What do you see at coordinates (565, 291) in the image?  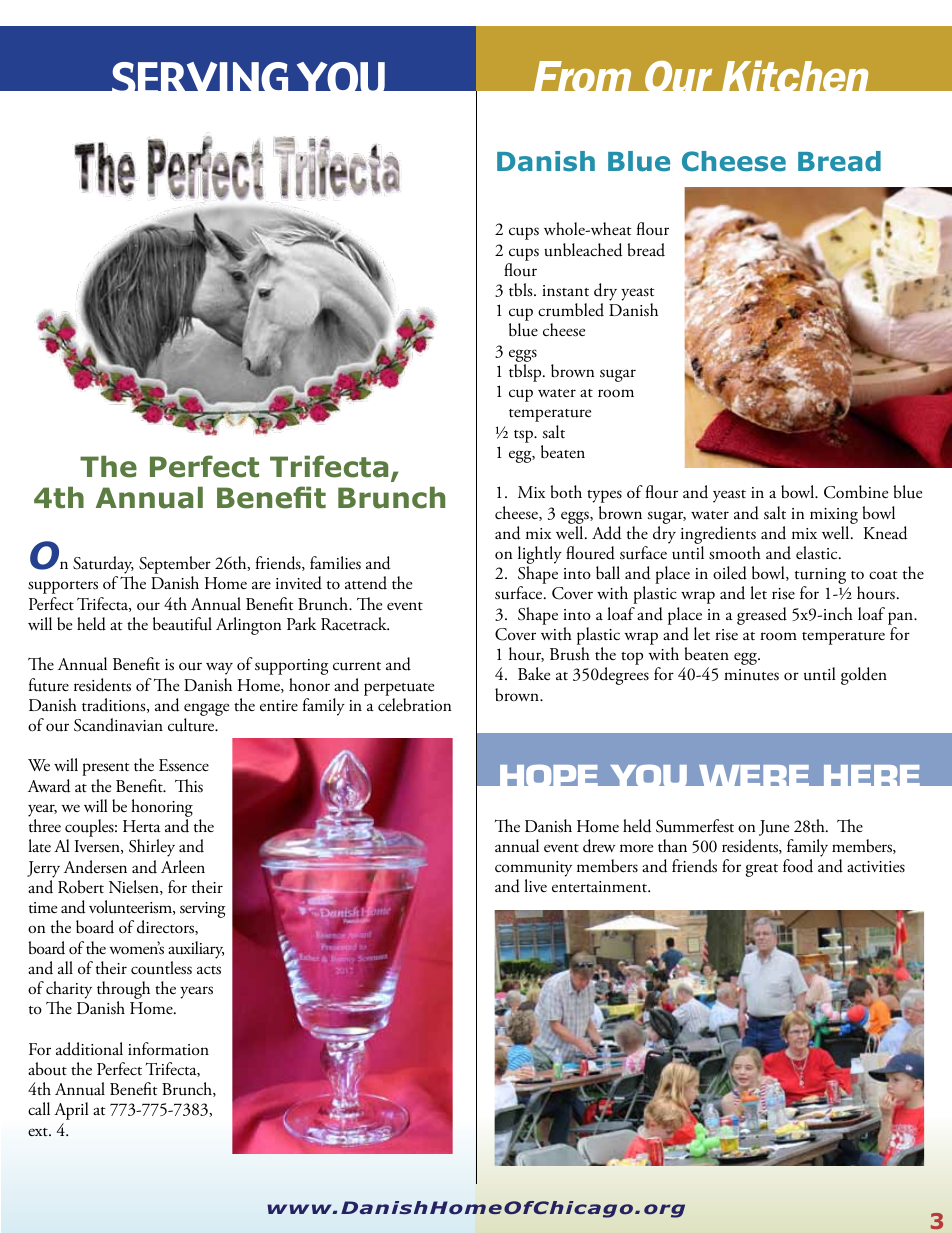 I see `instant` at bounding box center [565, 291].
